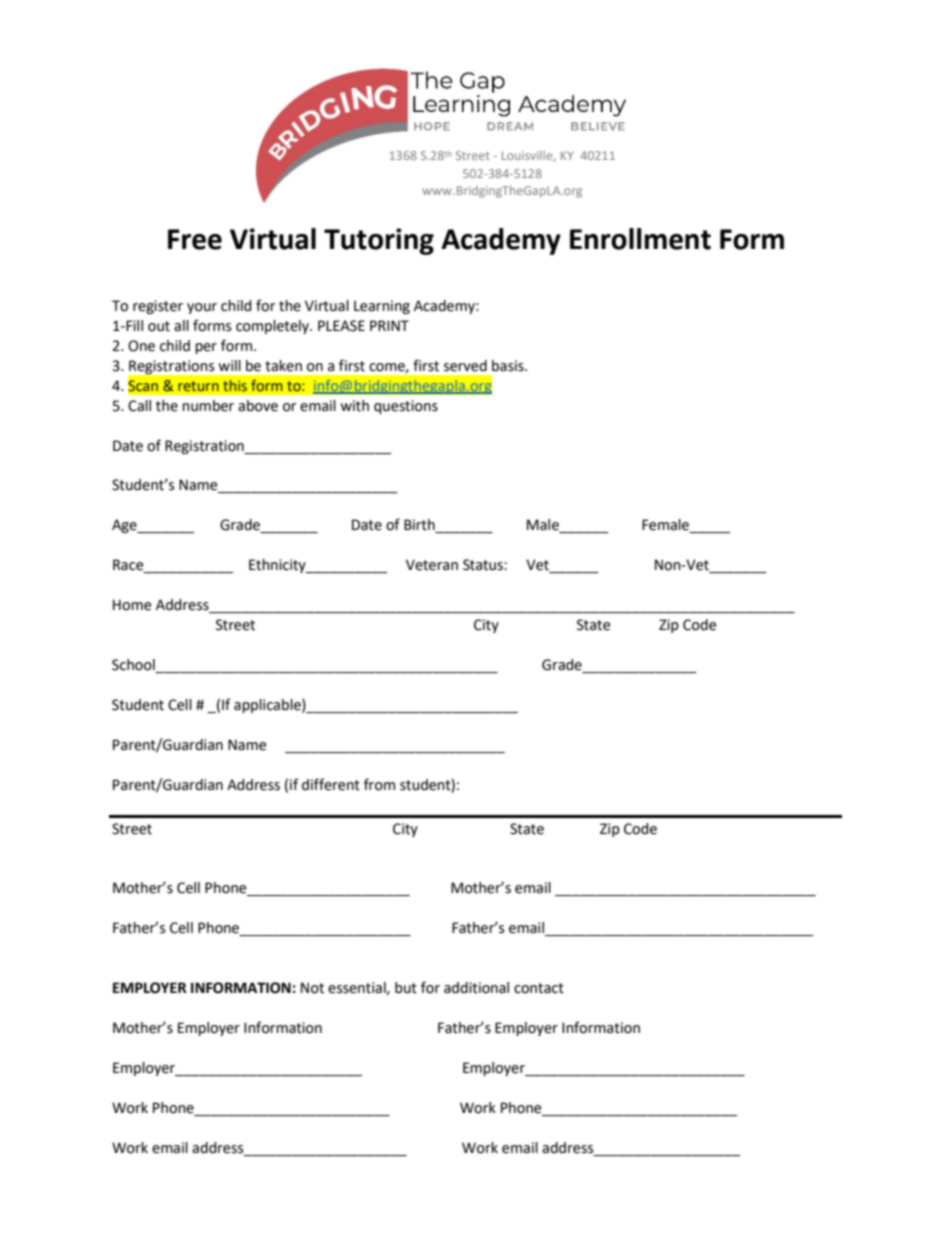  What do you see at coordinates (379, 241) in the document?
I see `Tutoring` at bounding box center [379, 241].
